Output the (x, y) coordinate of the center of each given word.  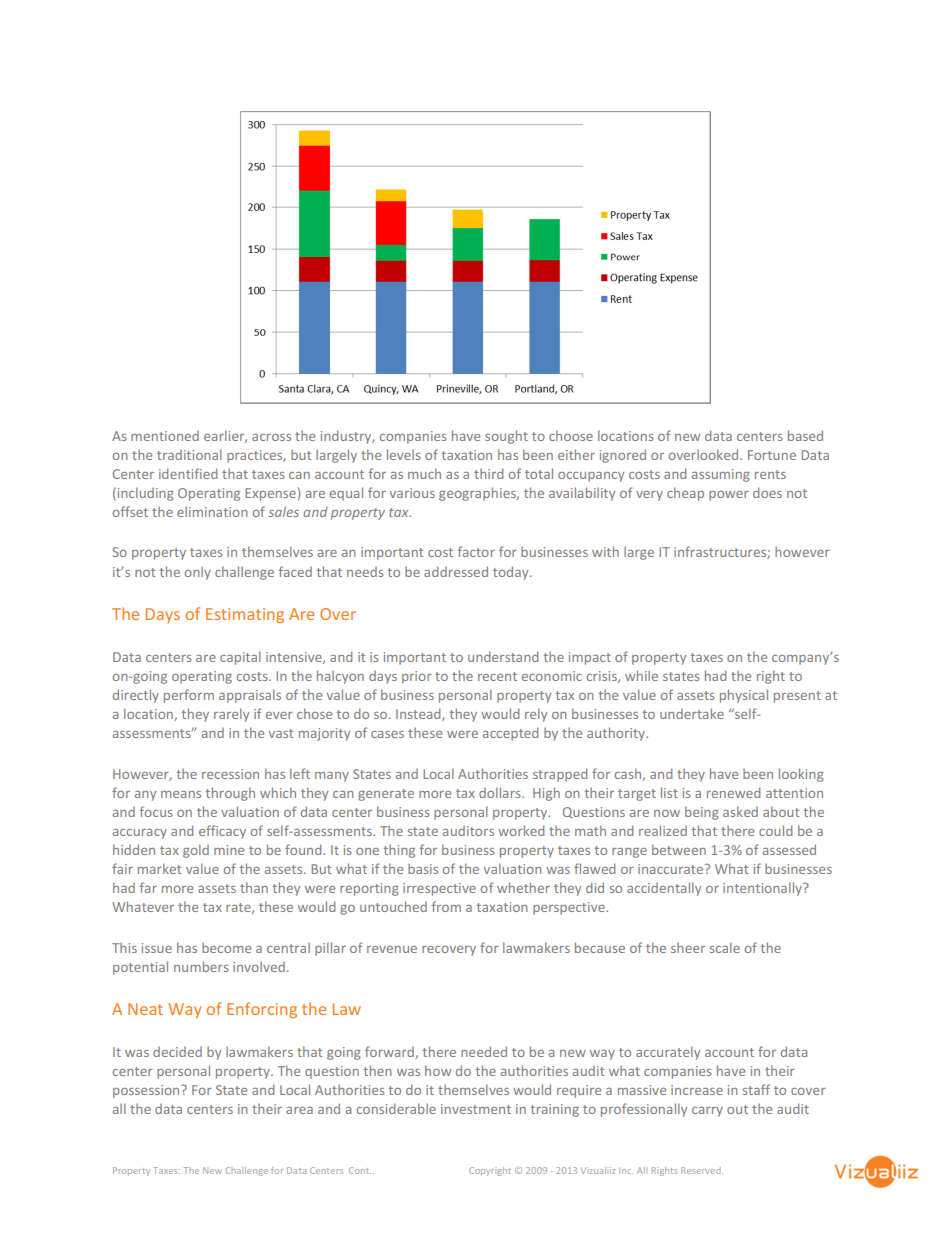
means (181, 794)
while (641, 675)
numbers (201, 966)
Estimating (245, 615)
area (299, 1110)
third (488, 473)
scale (725, 947)
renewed (733, 792)
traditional (189, 454)
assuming (721, 475)
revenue (392, 949)
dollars (501, 792)
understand (503, 656)
